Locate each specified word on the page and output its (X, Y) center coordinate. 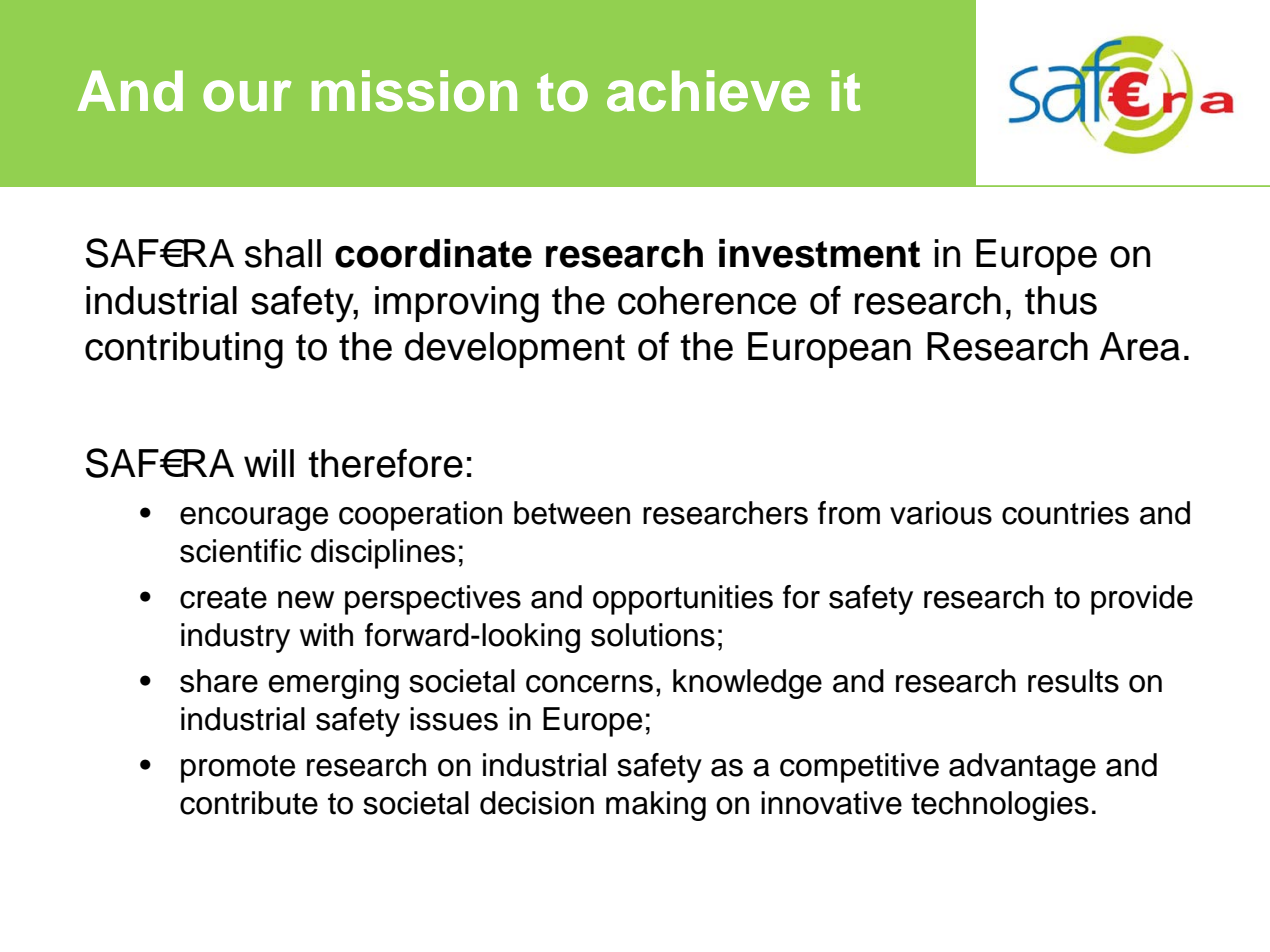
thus (1061, 300)
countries (1065, 513)
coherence (707, 300)
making (656, 806)
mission (414, 91)
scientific (240, 551)
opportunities (683, 600)
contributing (184, 350)
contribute (249, 803)
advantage (1022, 768)
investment (819, 253)
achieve (708, 91)
